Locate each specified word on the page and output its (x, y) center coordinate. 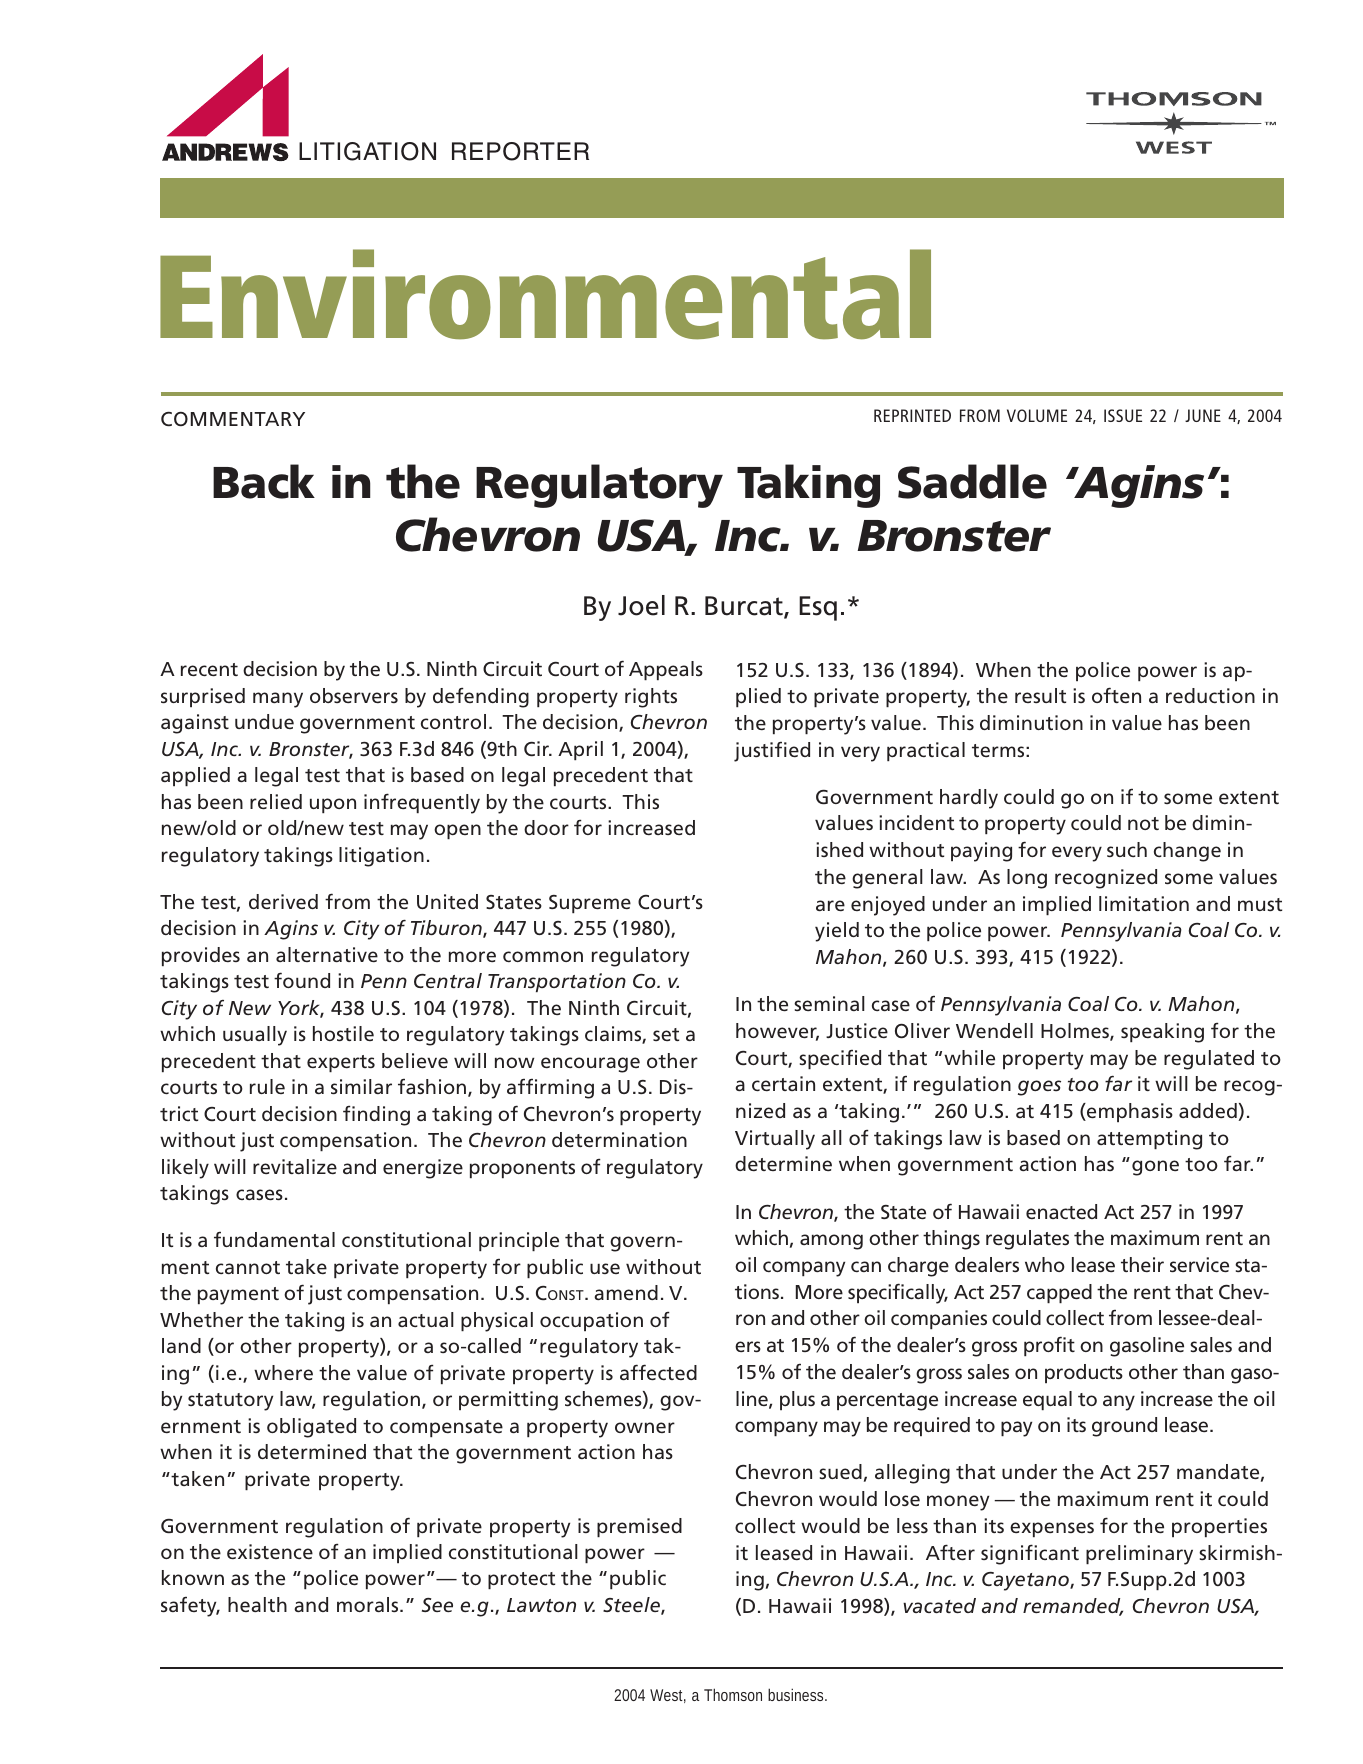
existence (270, 1551)
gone (1155, 1168)
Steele (632, 1606)
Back (264, 481)
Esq (818, 608)
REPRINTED (912, 415)
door (546, 827)
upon (333, 805)
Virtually (775, 1140)
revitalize (295, 1166)
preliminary (1139, 1555)
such (1127, 849)
